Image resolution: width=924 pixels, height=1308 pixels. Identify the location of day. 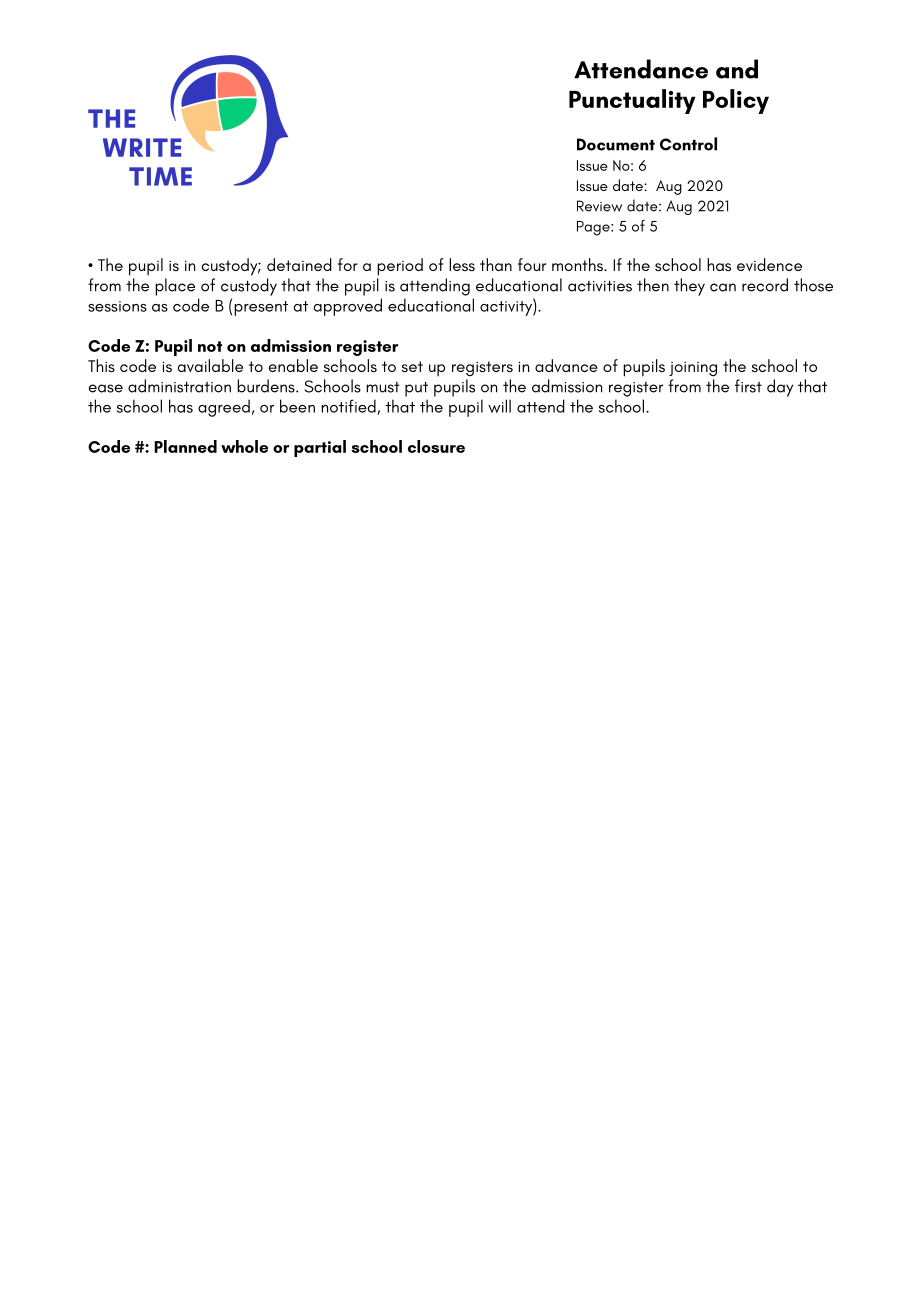
(780, 388).
